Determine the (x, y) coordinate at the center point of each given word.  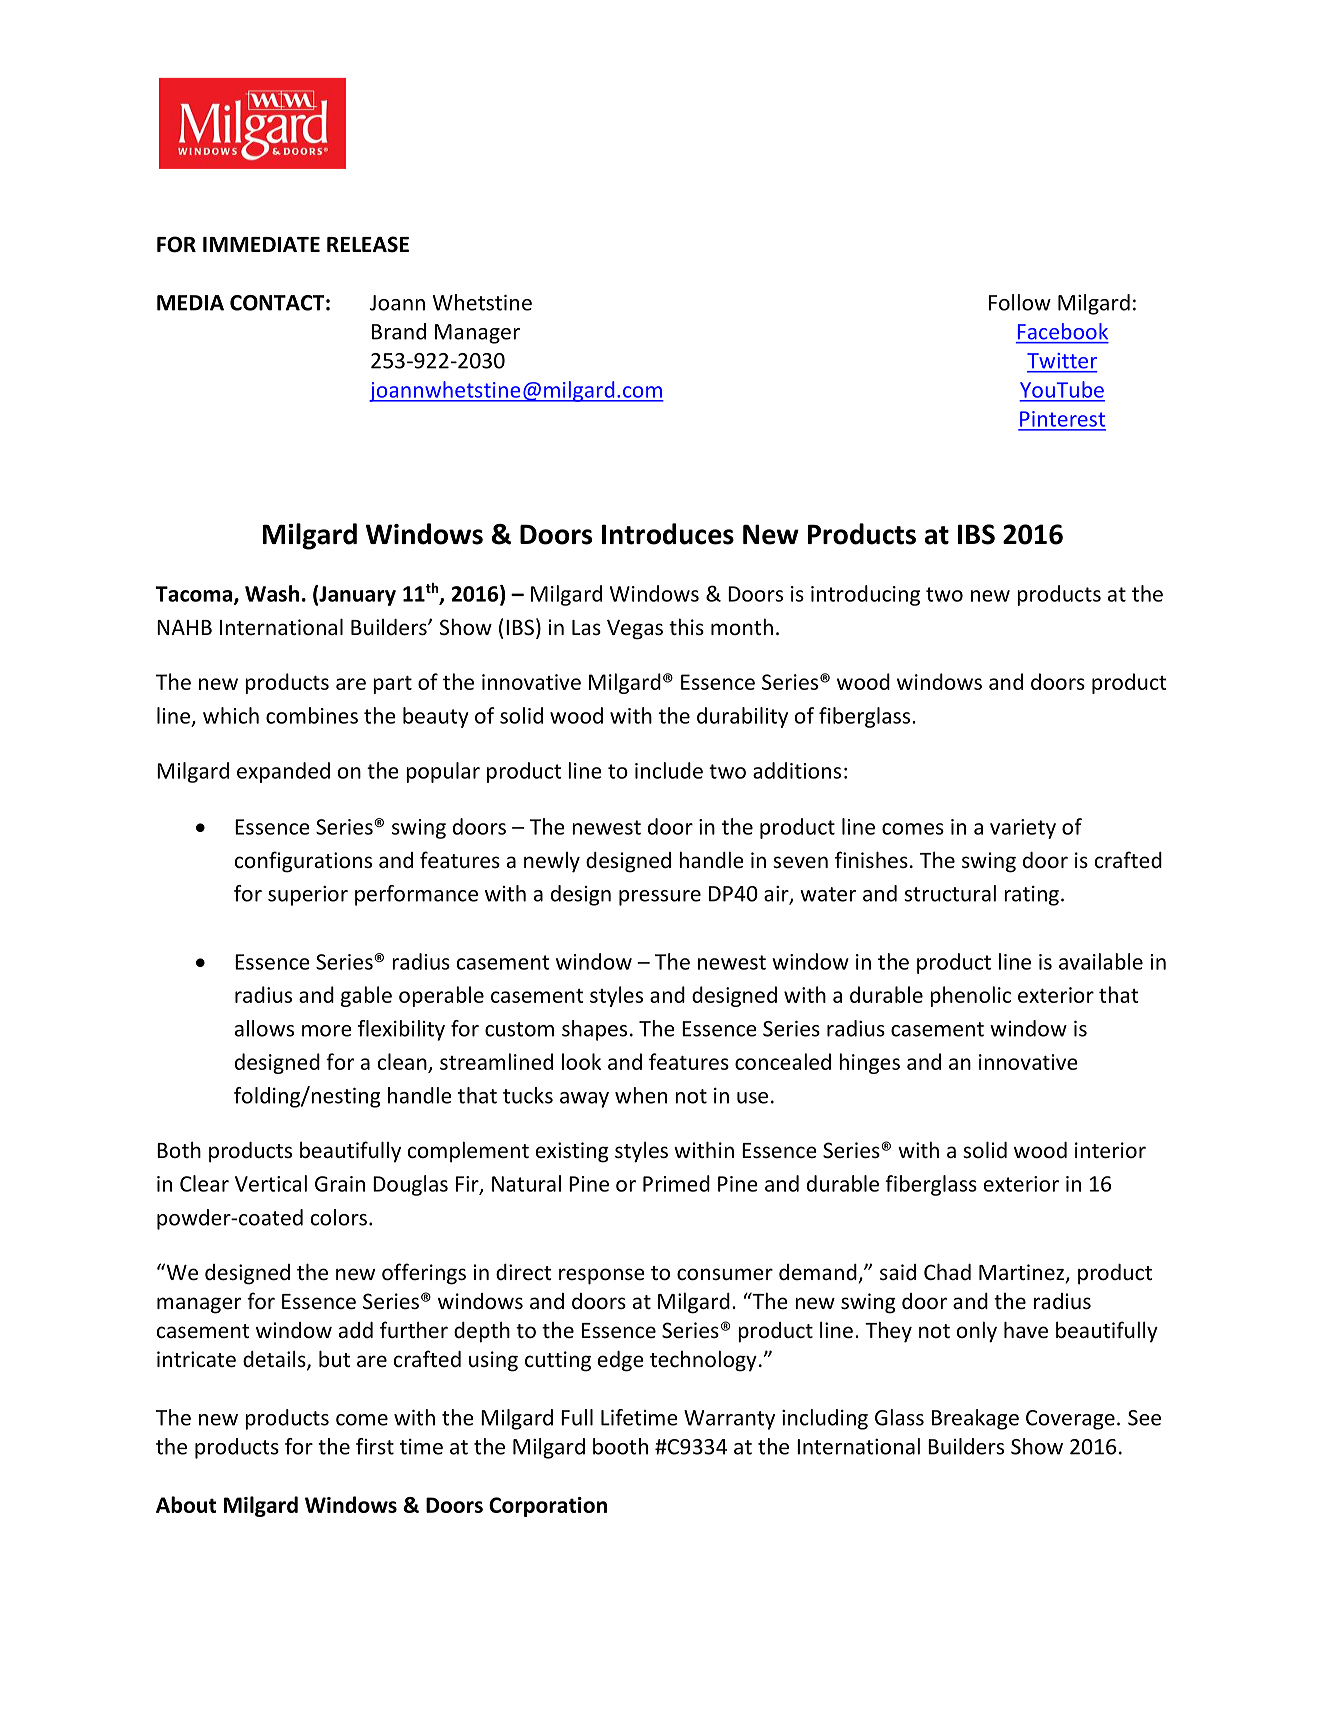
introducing (865, 595)
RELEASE (368, 244)
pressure (660, 898)
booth (620, 1446)
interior (1110, 1150)
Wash (272, 593)
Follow (1020, 302)
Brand (399, 331)
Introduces (668, 534)
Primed (676, 1183)
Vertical (271, 1183)
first (375, 1446)
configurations (303, 862)
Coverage (1070, 1420)
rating (1031, 896)
